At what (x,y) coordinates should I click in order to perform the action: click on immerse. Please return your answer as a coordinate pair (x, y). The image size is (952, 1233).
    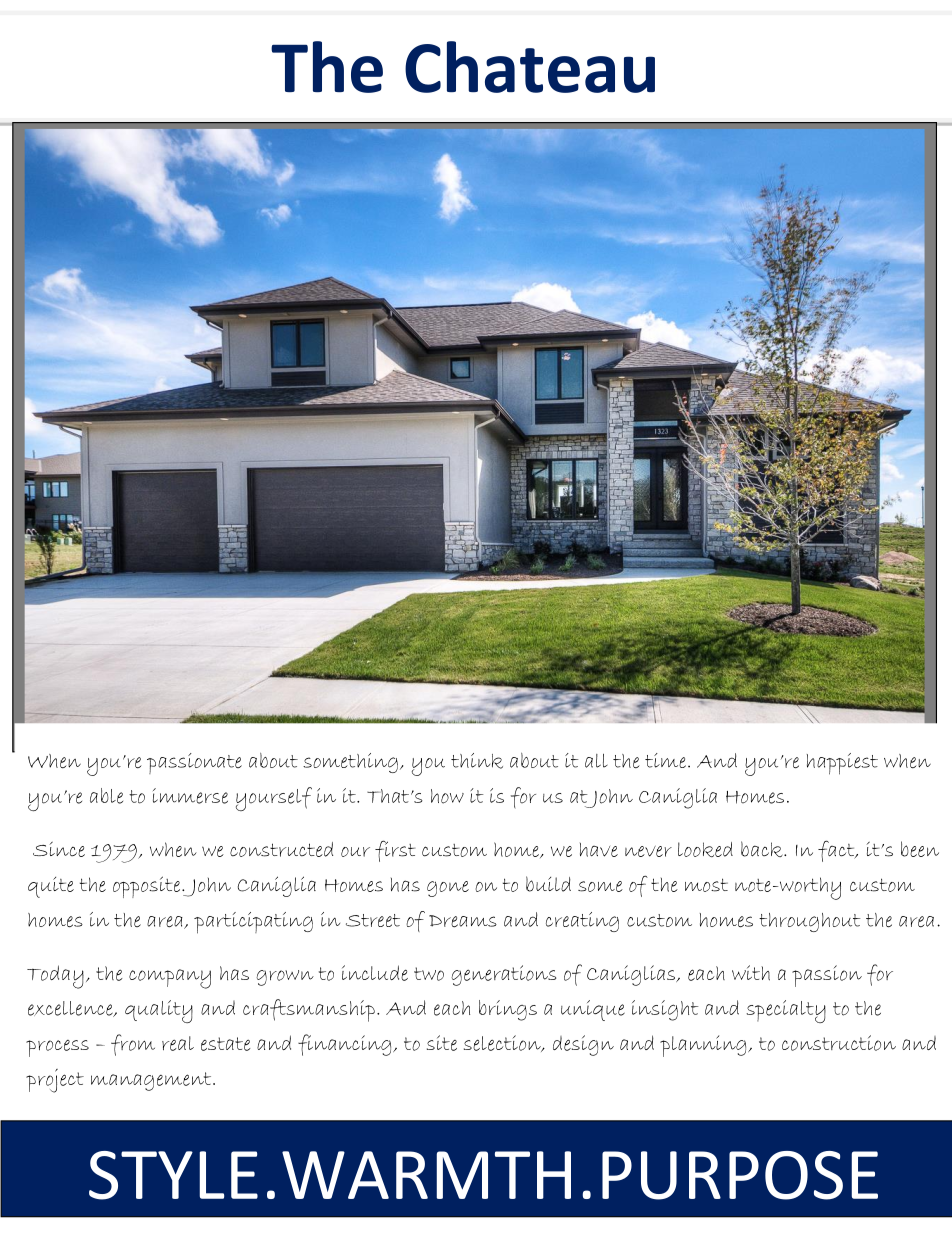
    Looking at the image, I should click on (190, 796).
